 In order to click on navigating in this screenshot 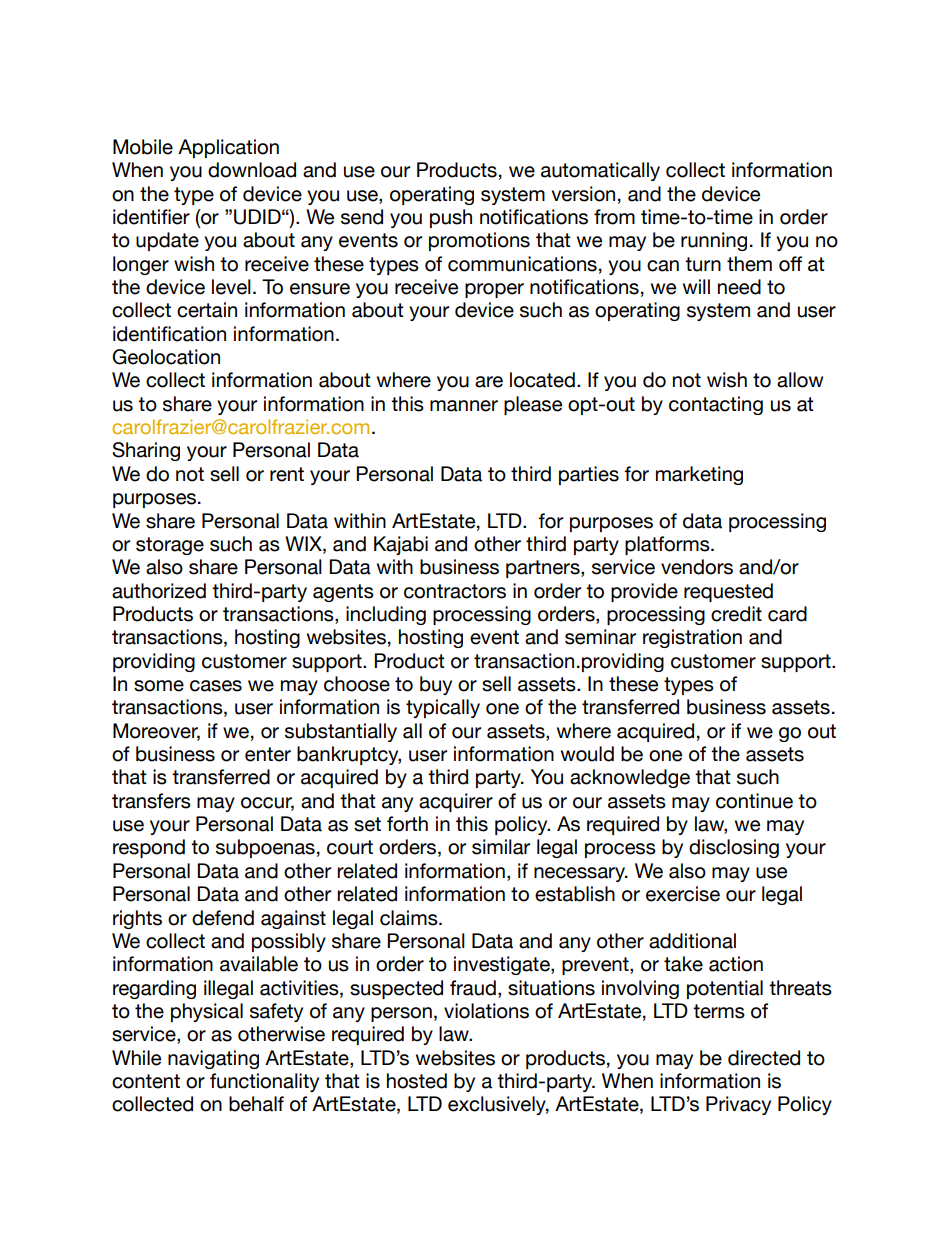, I will do `click(213, 1059)`.
